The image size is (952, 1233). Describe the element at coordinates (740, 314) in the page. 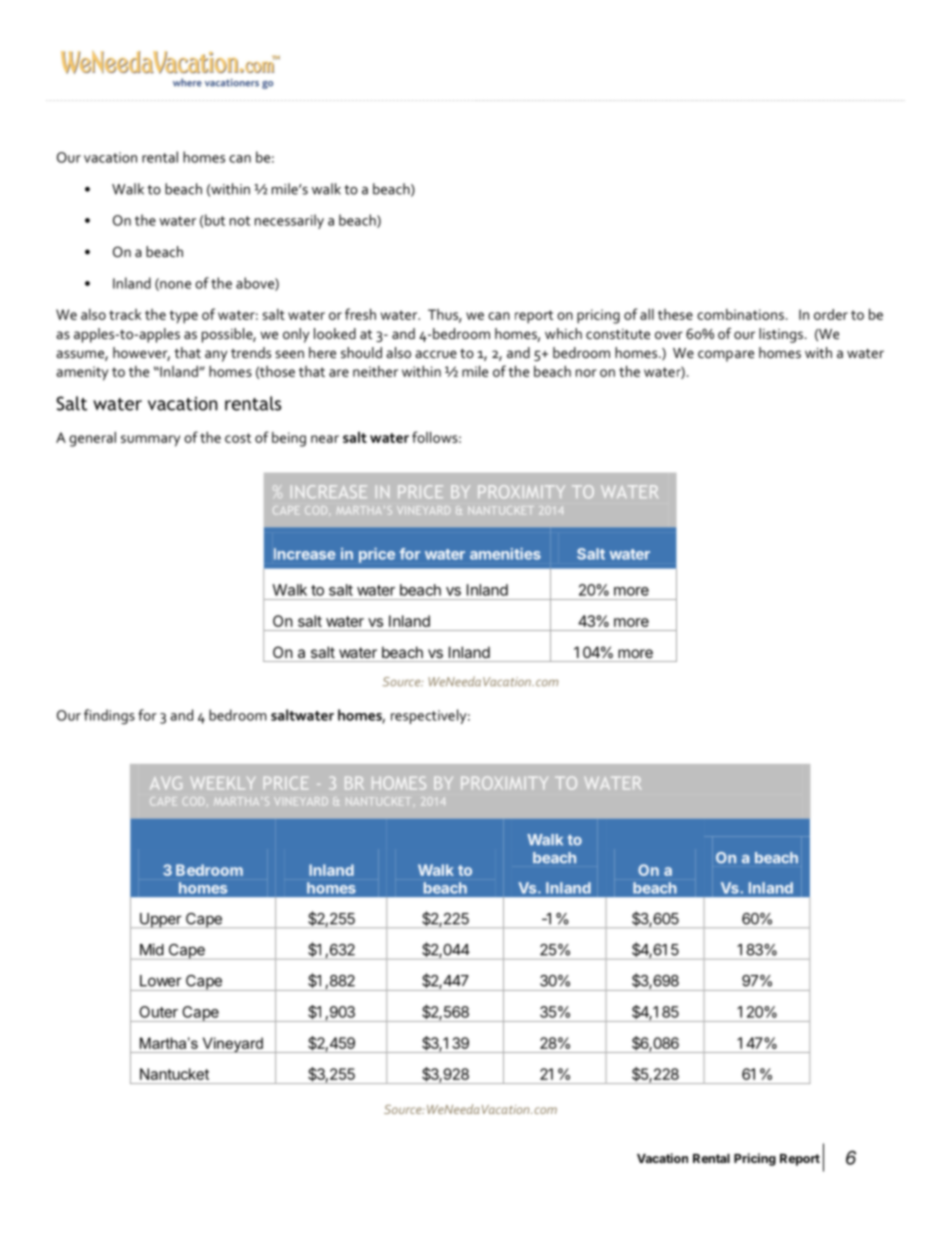

I see `combinations` at that location.
